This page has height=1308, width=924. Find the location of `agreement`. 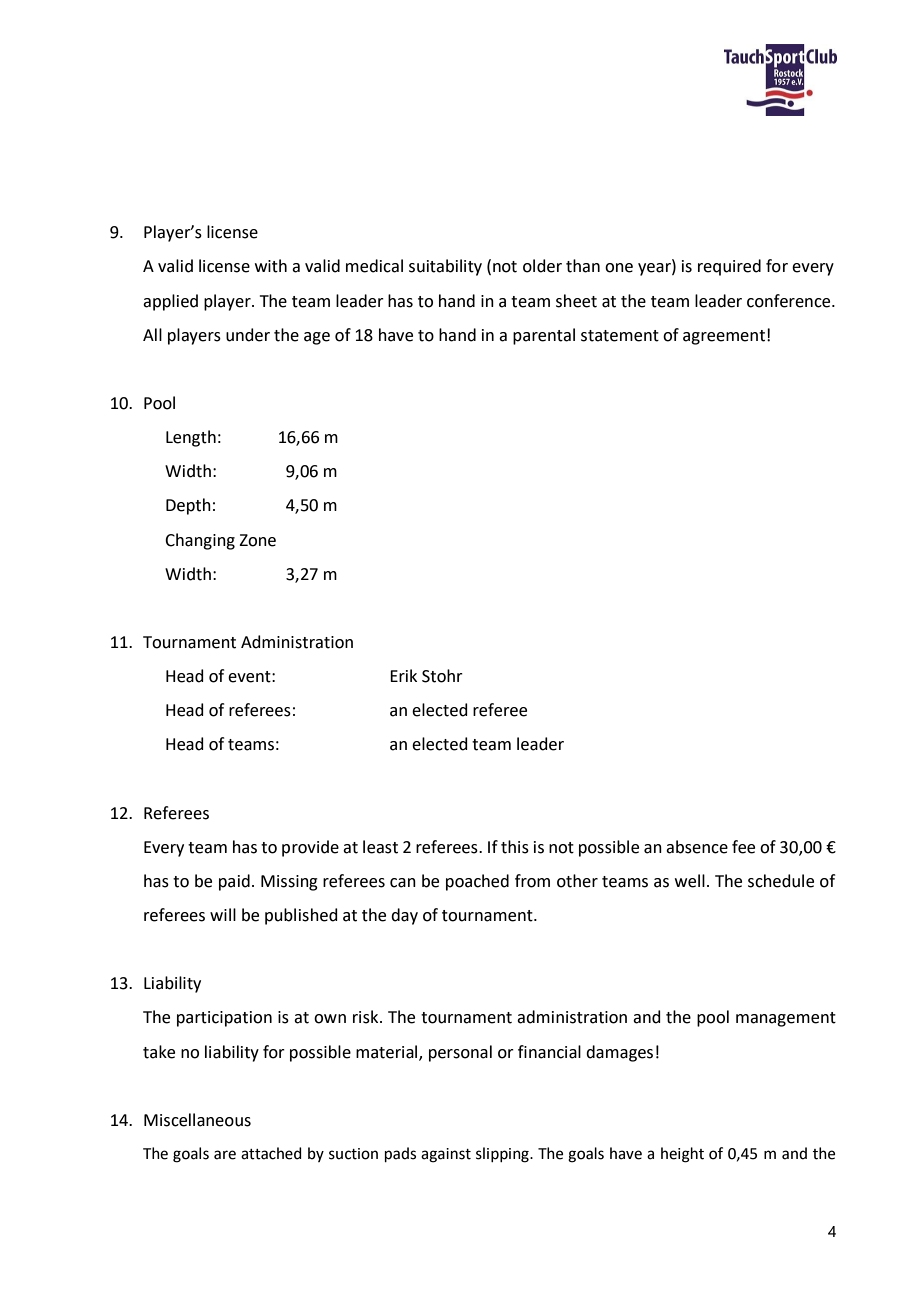

agreement is located at coordinates (724, 337).
